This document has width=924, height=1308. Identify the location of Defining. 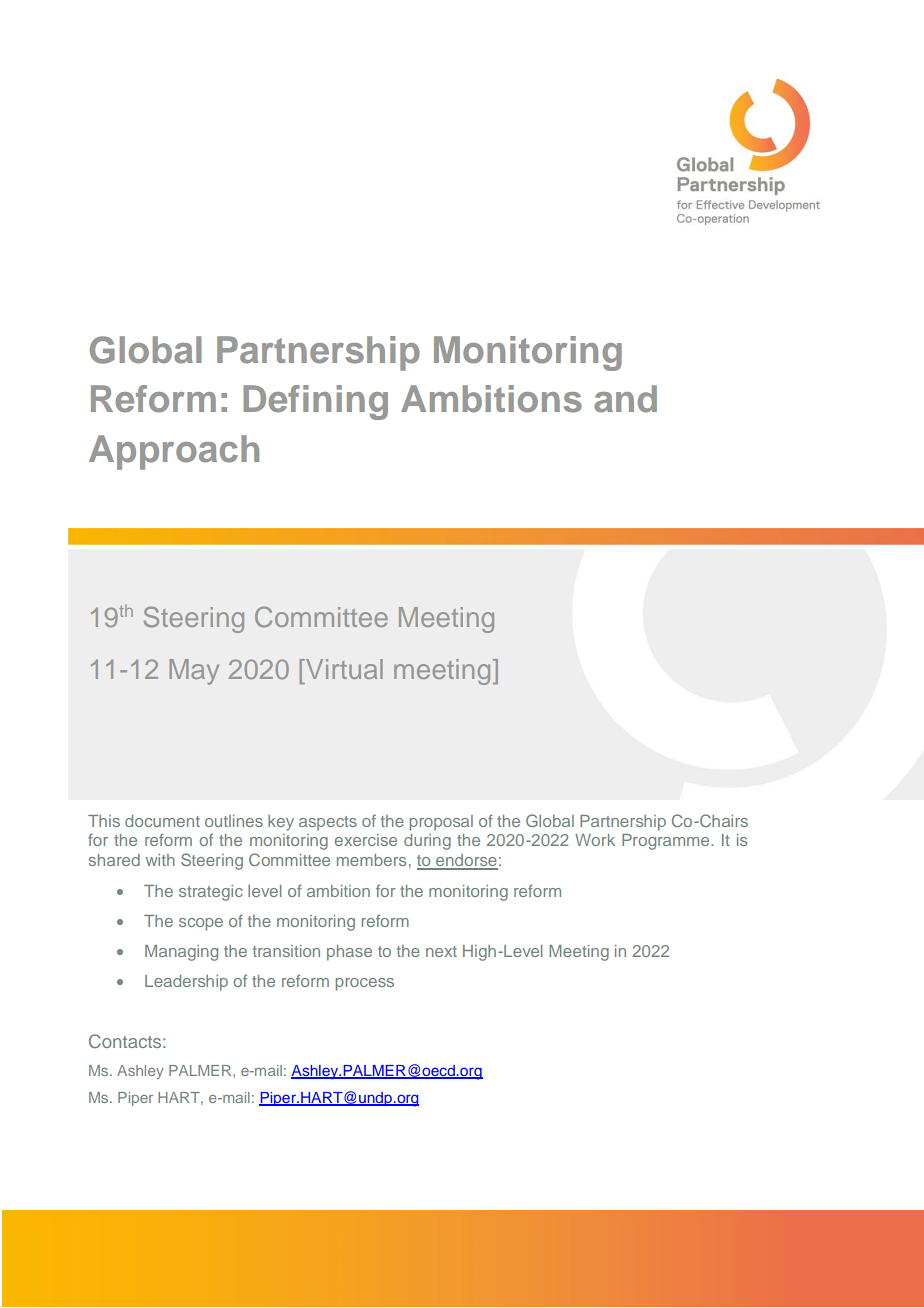
(315, 402).
